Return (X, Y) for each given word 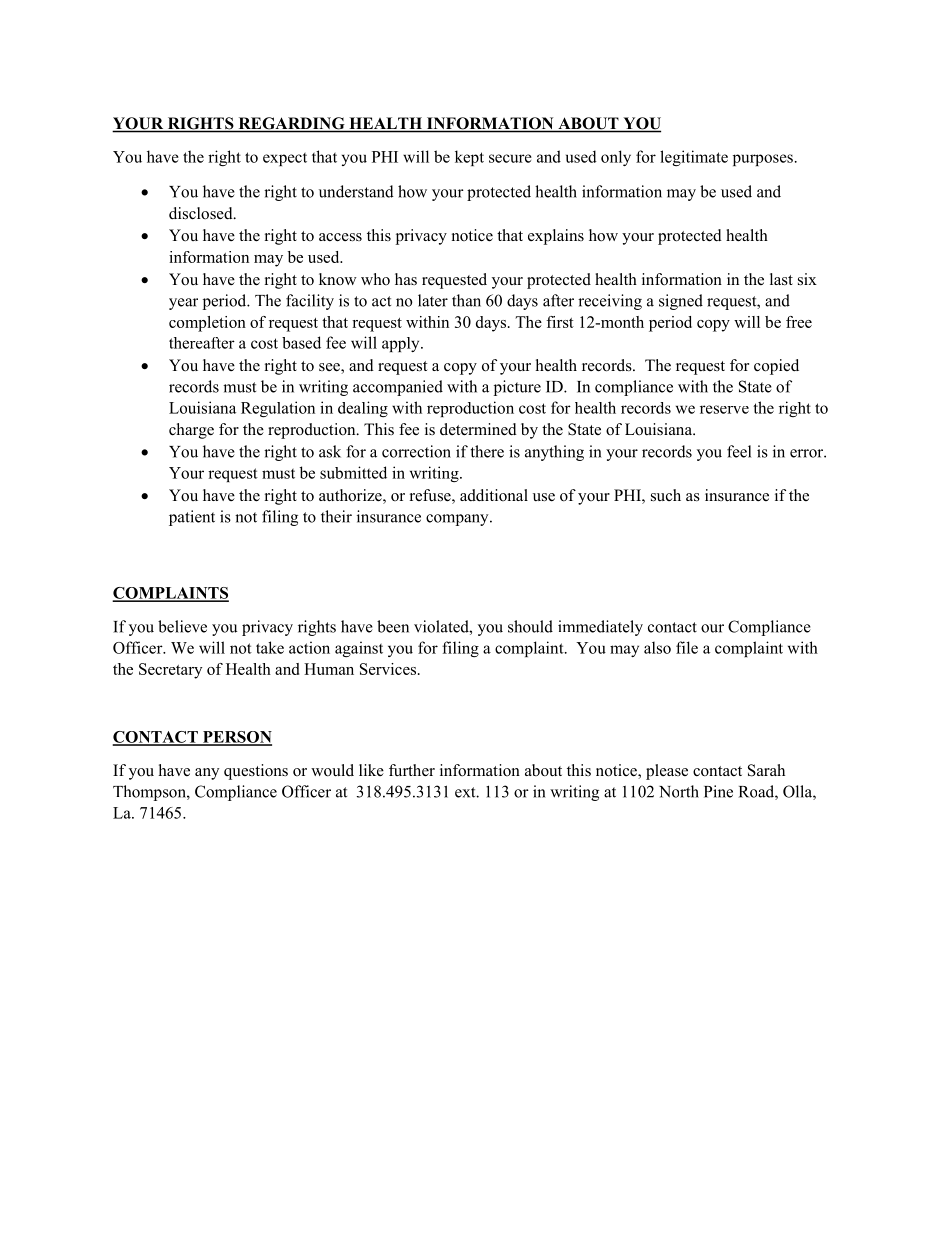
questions (256, 772)
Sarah (766, 770)
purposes (763, 160)
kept (469, 158)
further (412, 770)
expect (285, 159)
